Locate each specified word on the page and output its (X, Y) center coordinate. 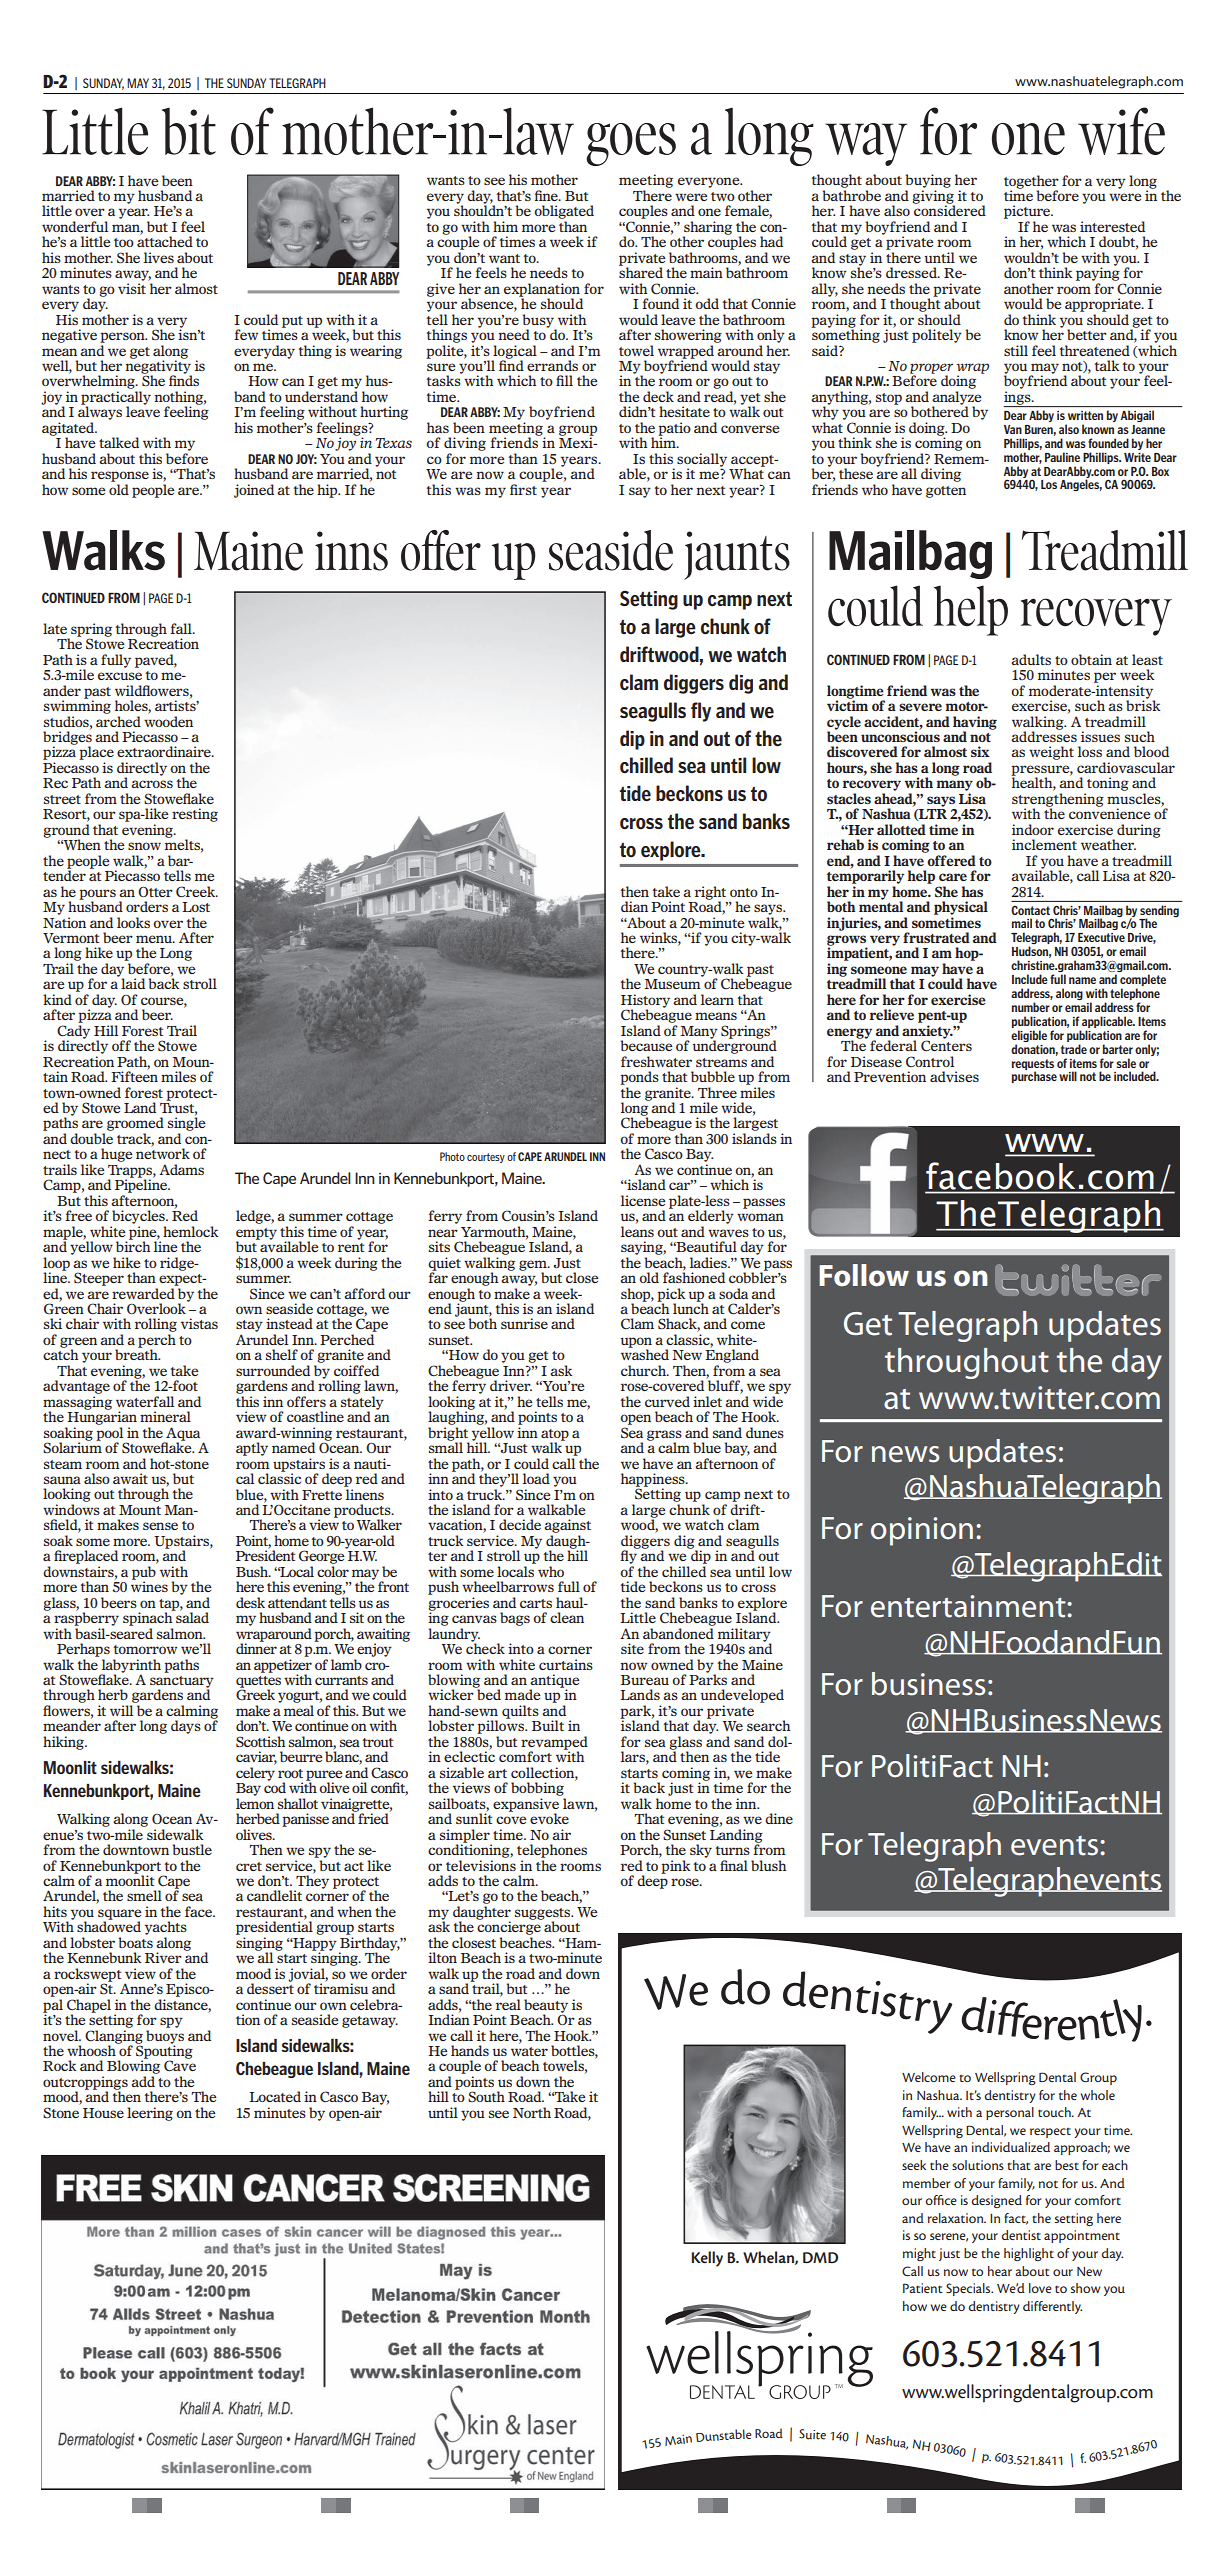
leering (150, 2114)
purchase (1034, 1077)
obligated (564, 213)
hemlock (190, 1231)
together (1031, 183)
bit (189, 131)
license (643, 1200)
